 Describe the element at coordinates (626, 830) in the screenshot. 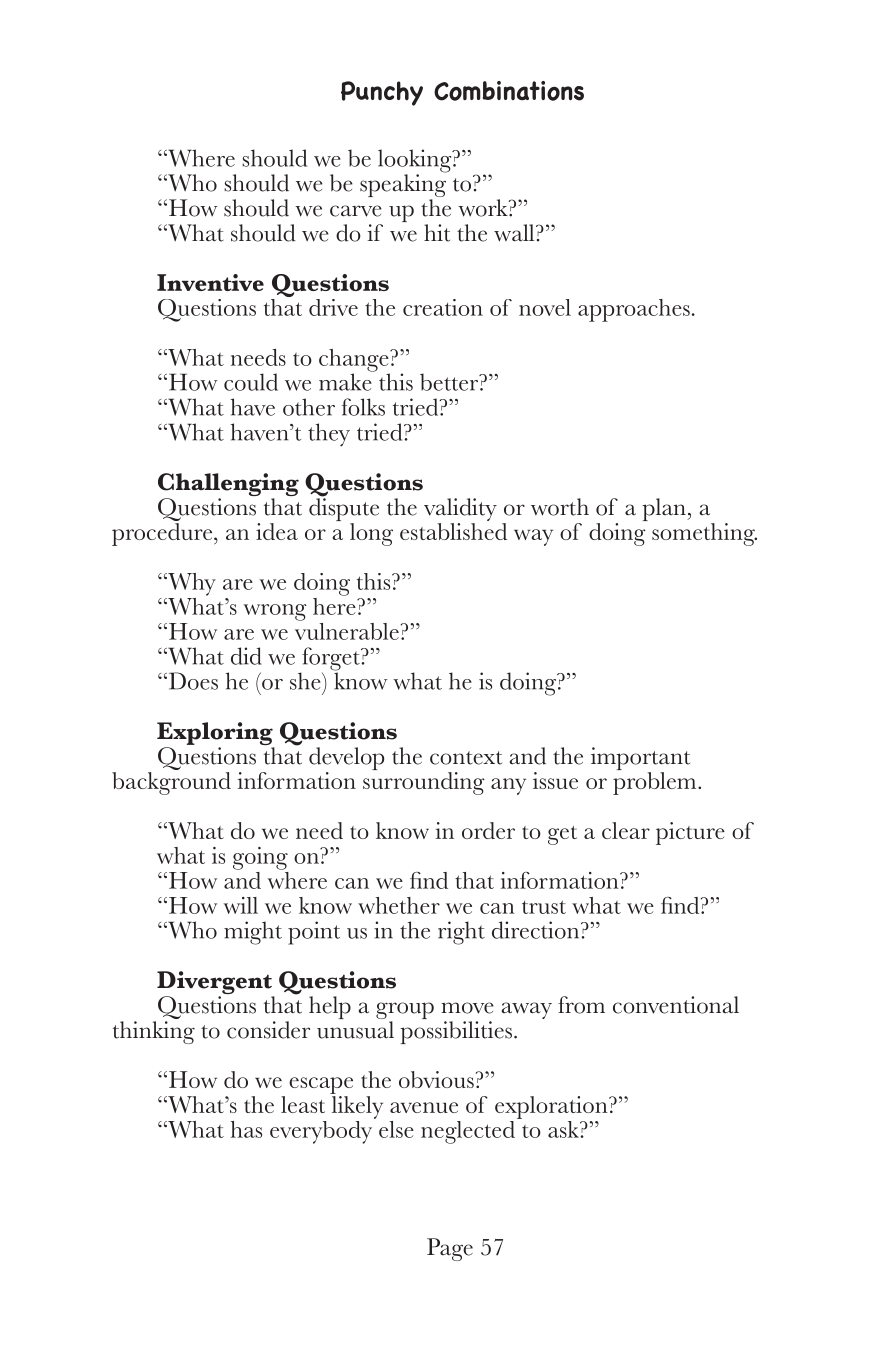

I see `clear` at that location.
